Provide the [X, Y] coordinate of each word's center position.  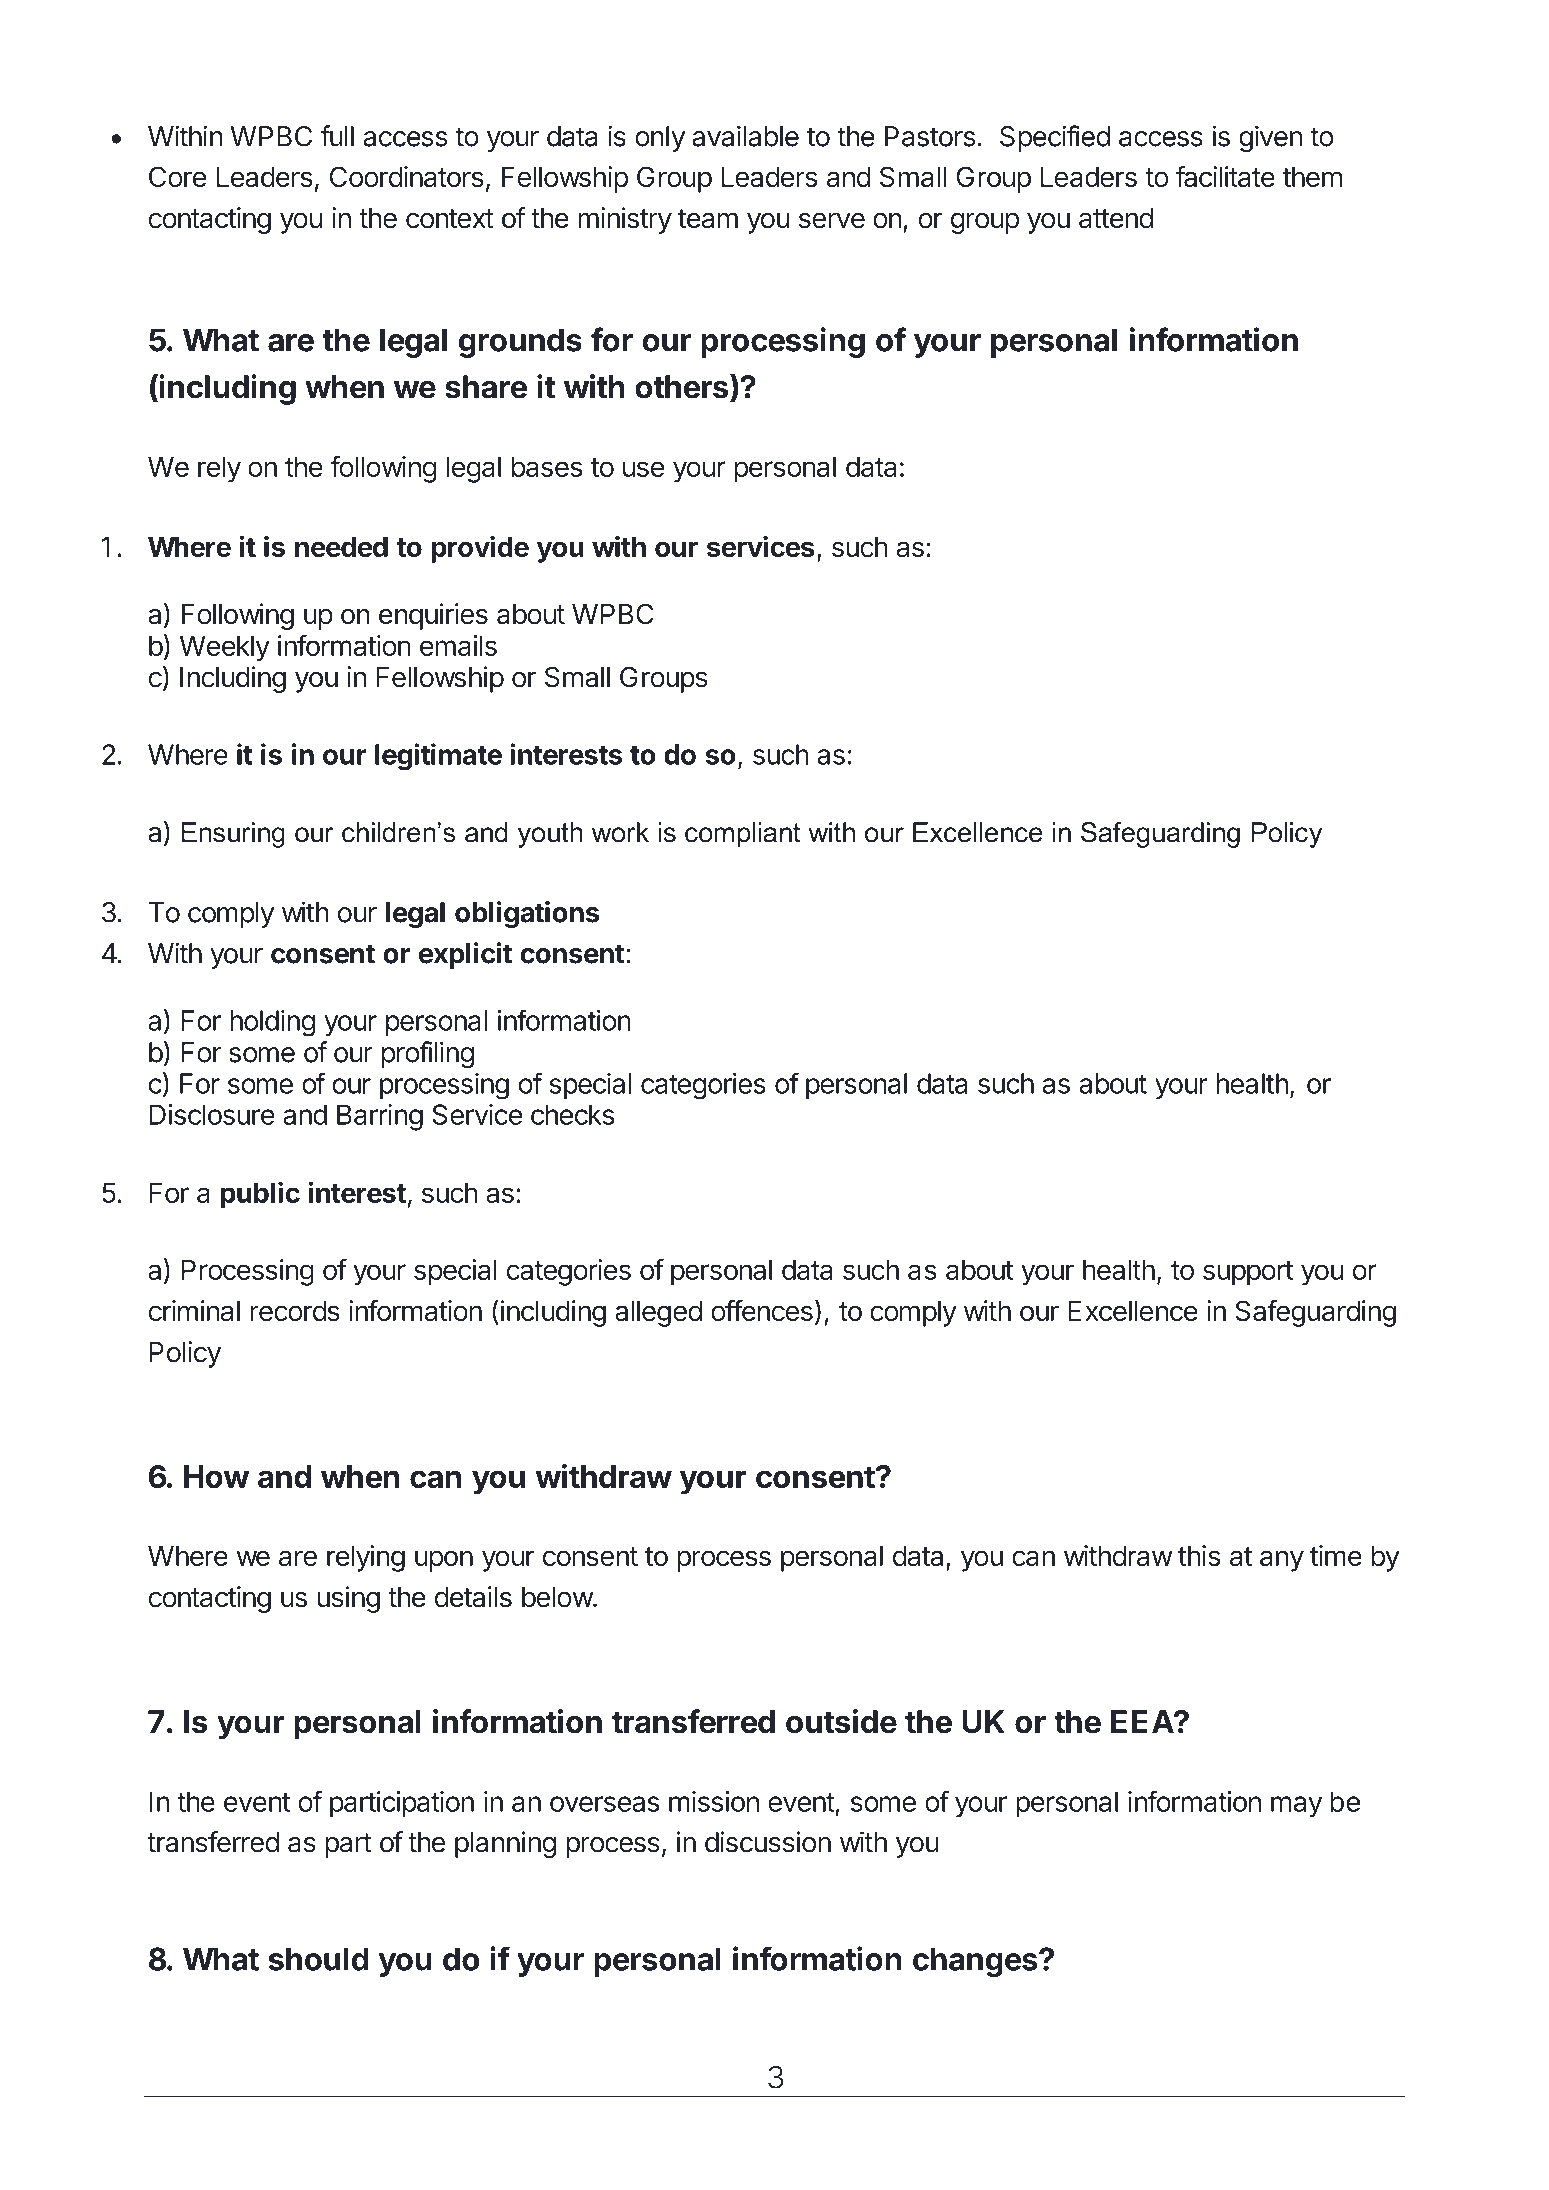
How [216, 1476]
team [708, 219]
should [319, 1959]
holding [272, 1023]
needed [341, 547]
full [337, 136]
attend [1116, 218]
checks [572, 1114]
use [644, 469]
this [1199, 1555]
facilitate [1225, 176]
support [1248, 1273]
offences [762, 1310]
